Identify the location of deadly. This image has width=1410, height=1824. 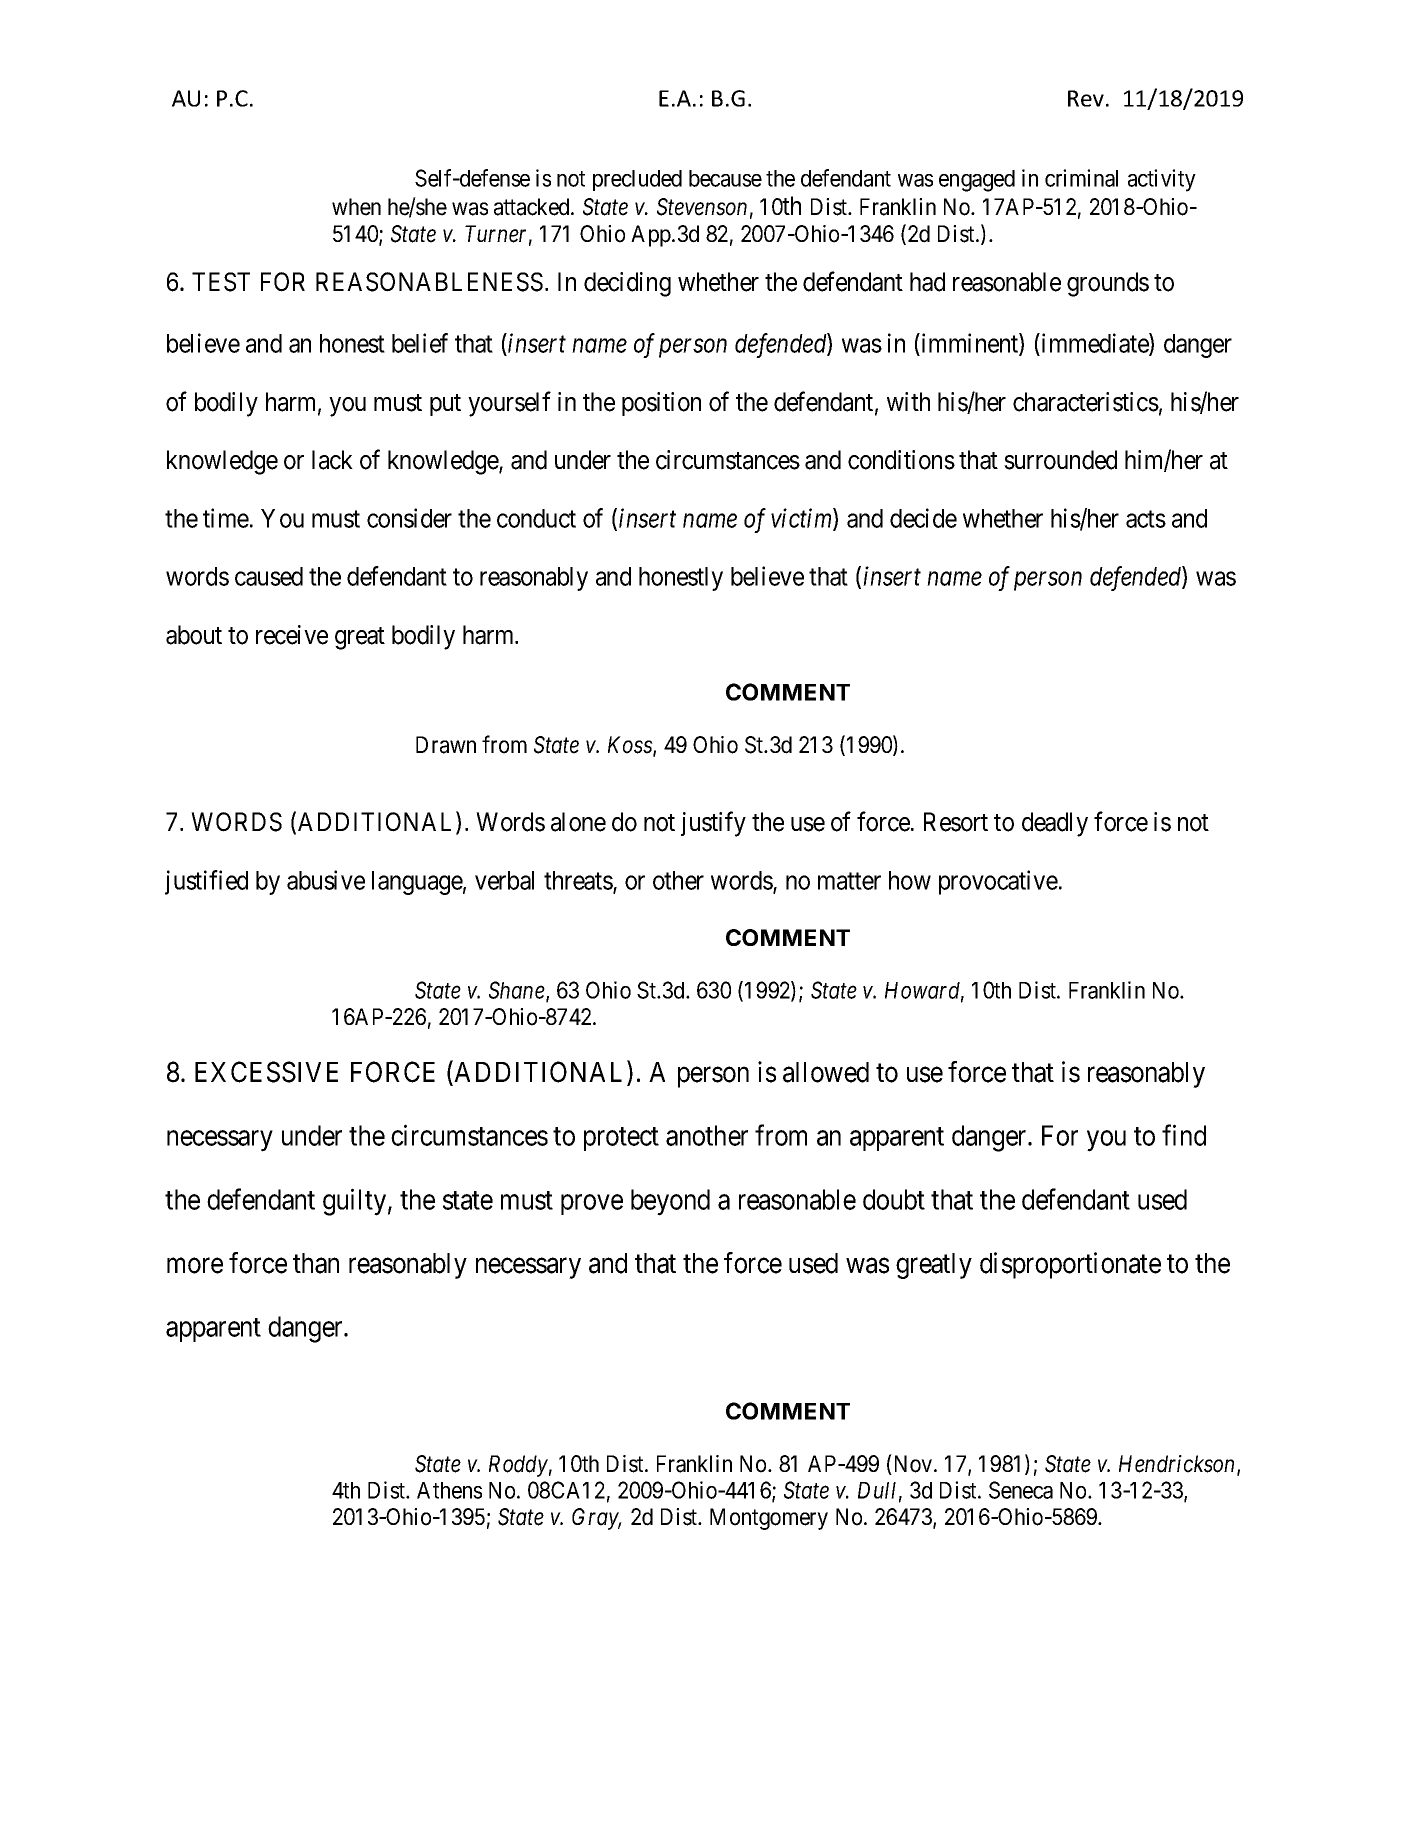
(1055, 824).
